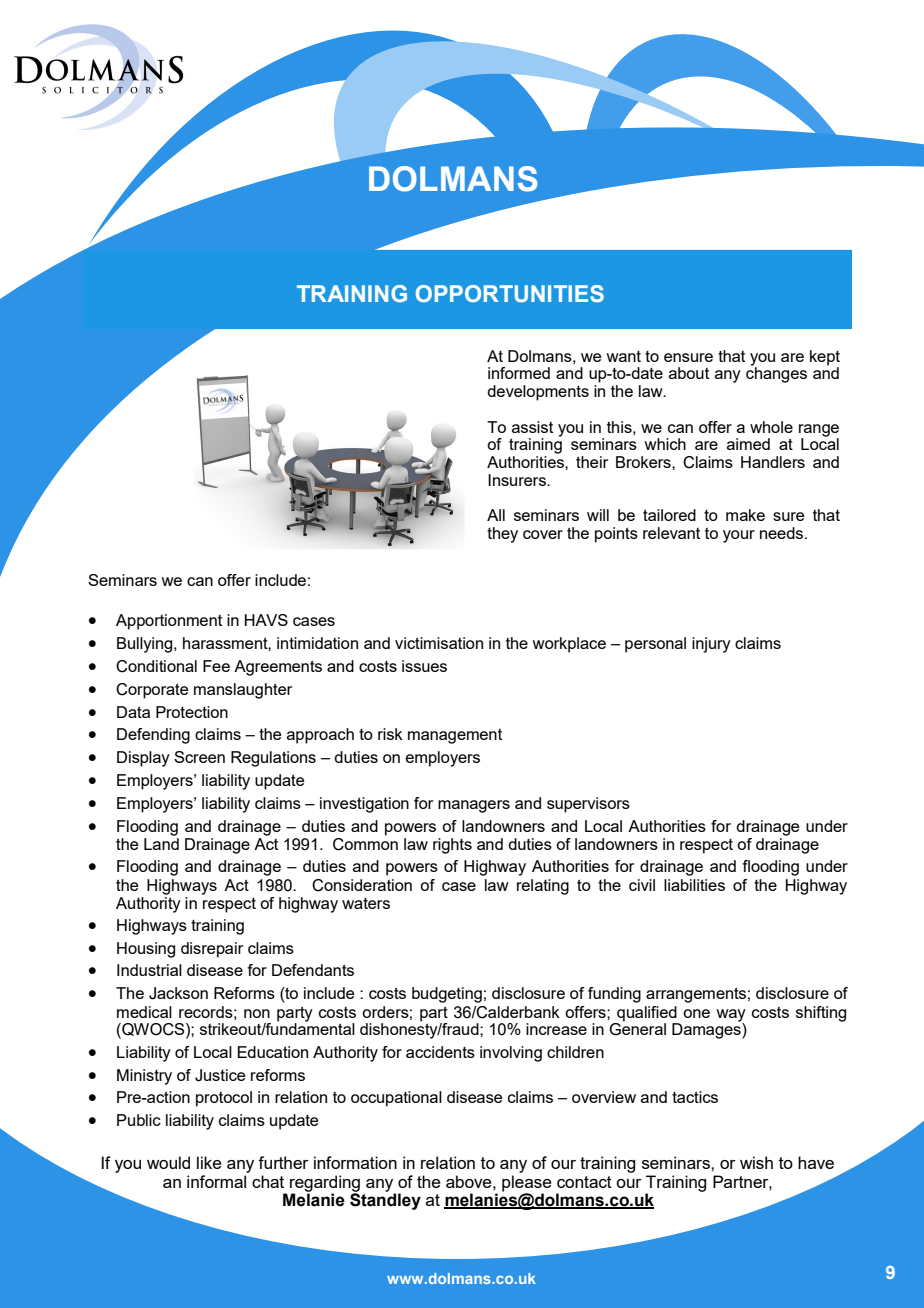  What do you see at coordinates (169, 622) in the screenshot?
I see `Apportionment` at bounding box center [169, 622].
